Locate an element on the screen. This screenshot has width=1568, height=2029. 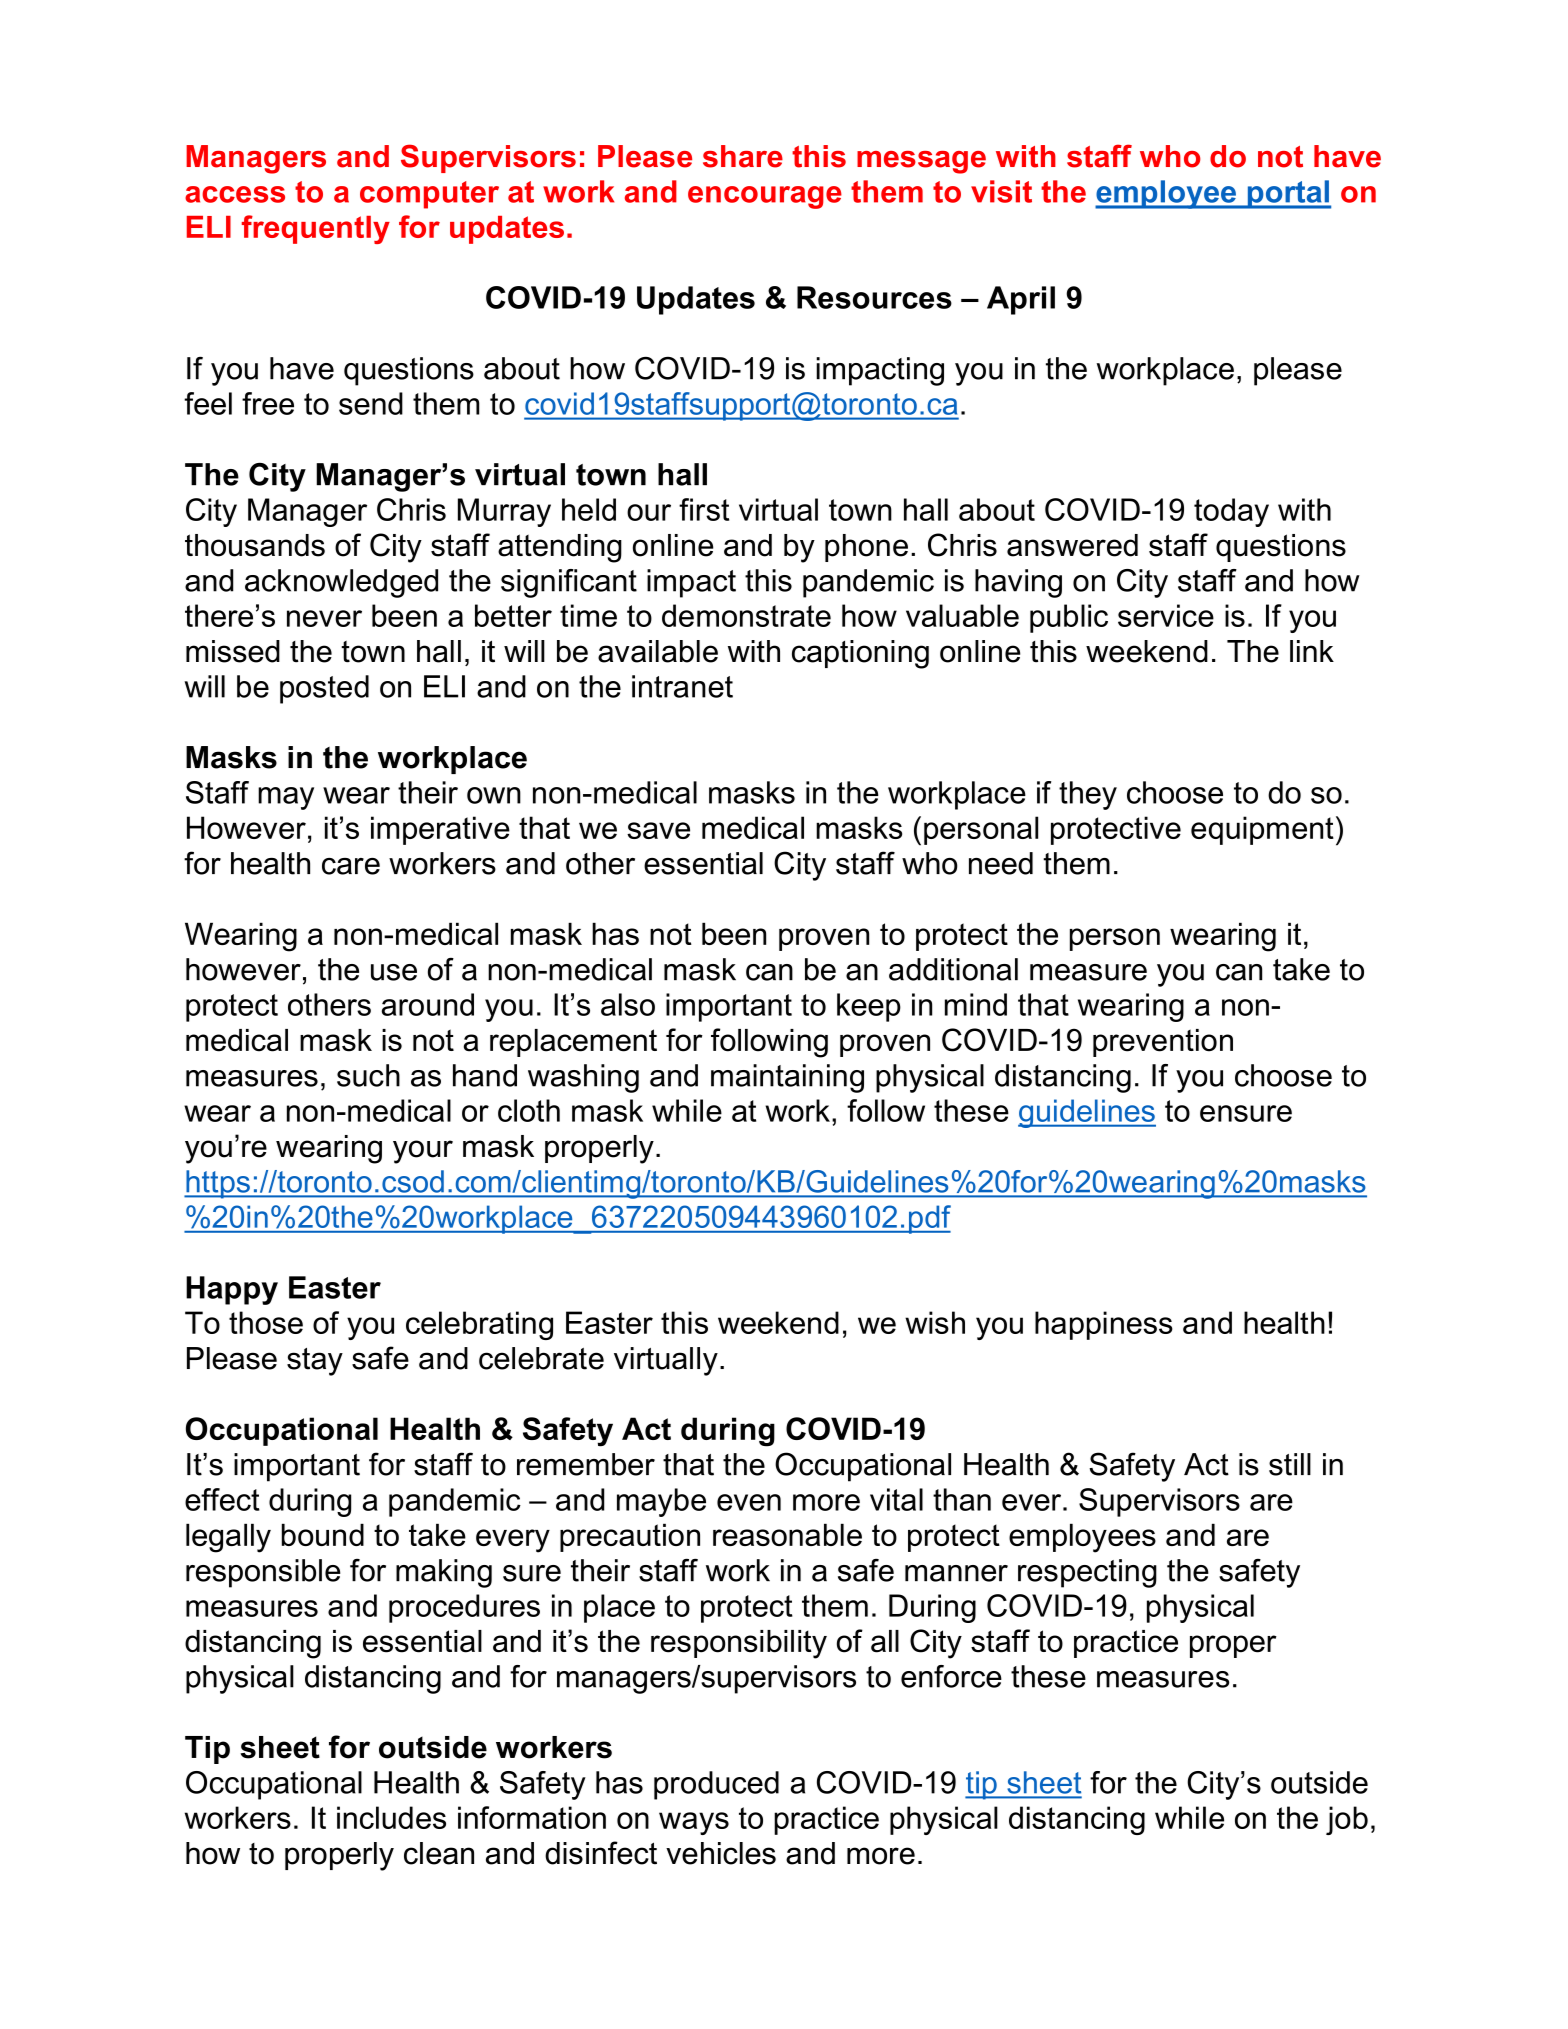
acknowledged is located at coordinates (341, 583).
